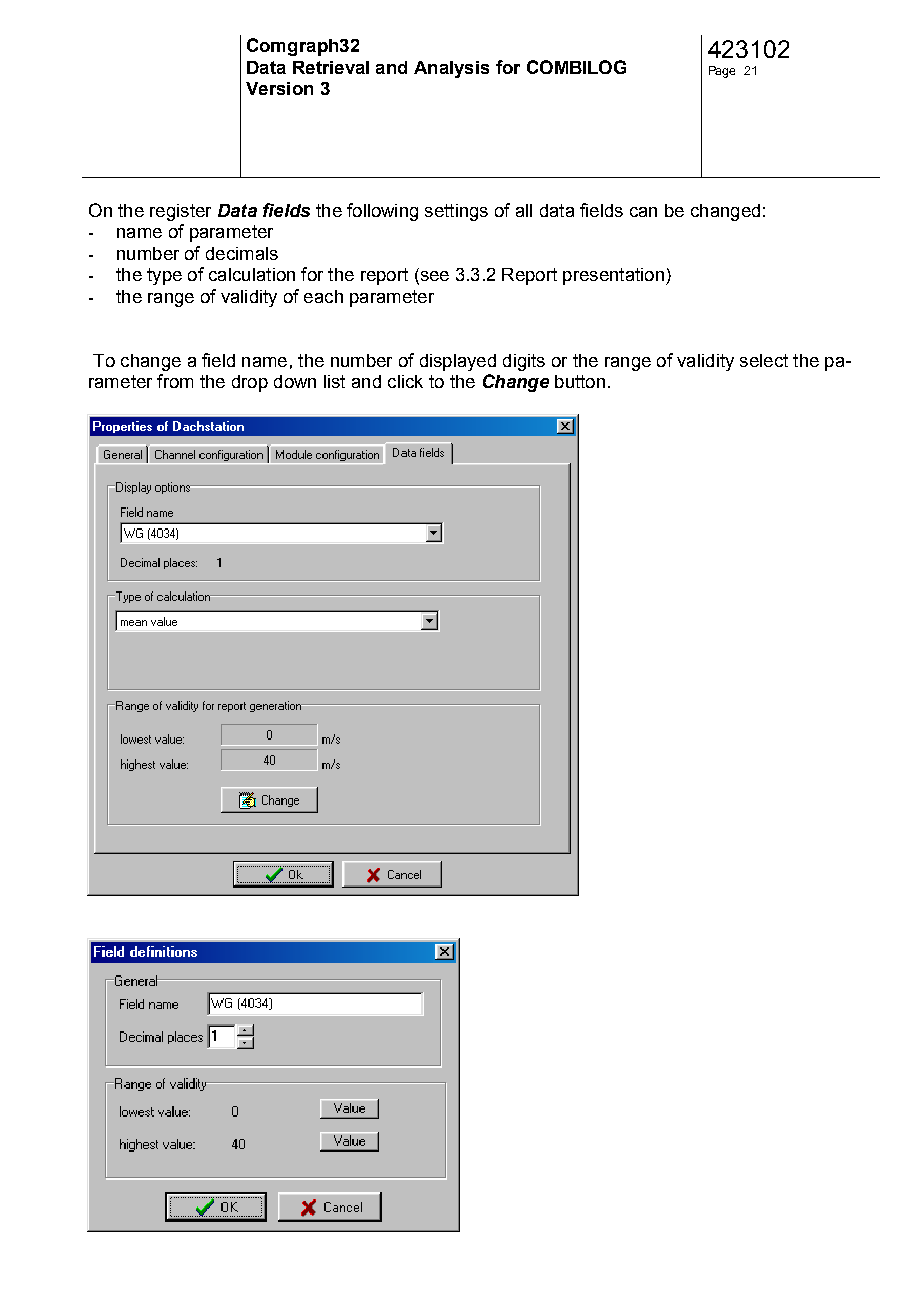 The image size is (924, 1308). Describe the element at coordinates (722, 72) in the screenshot. I see `Page` at that location.
